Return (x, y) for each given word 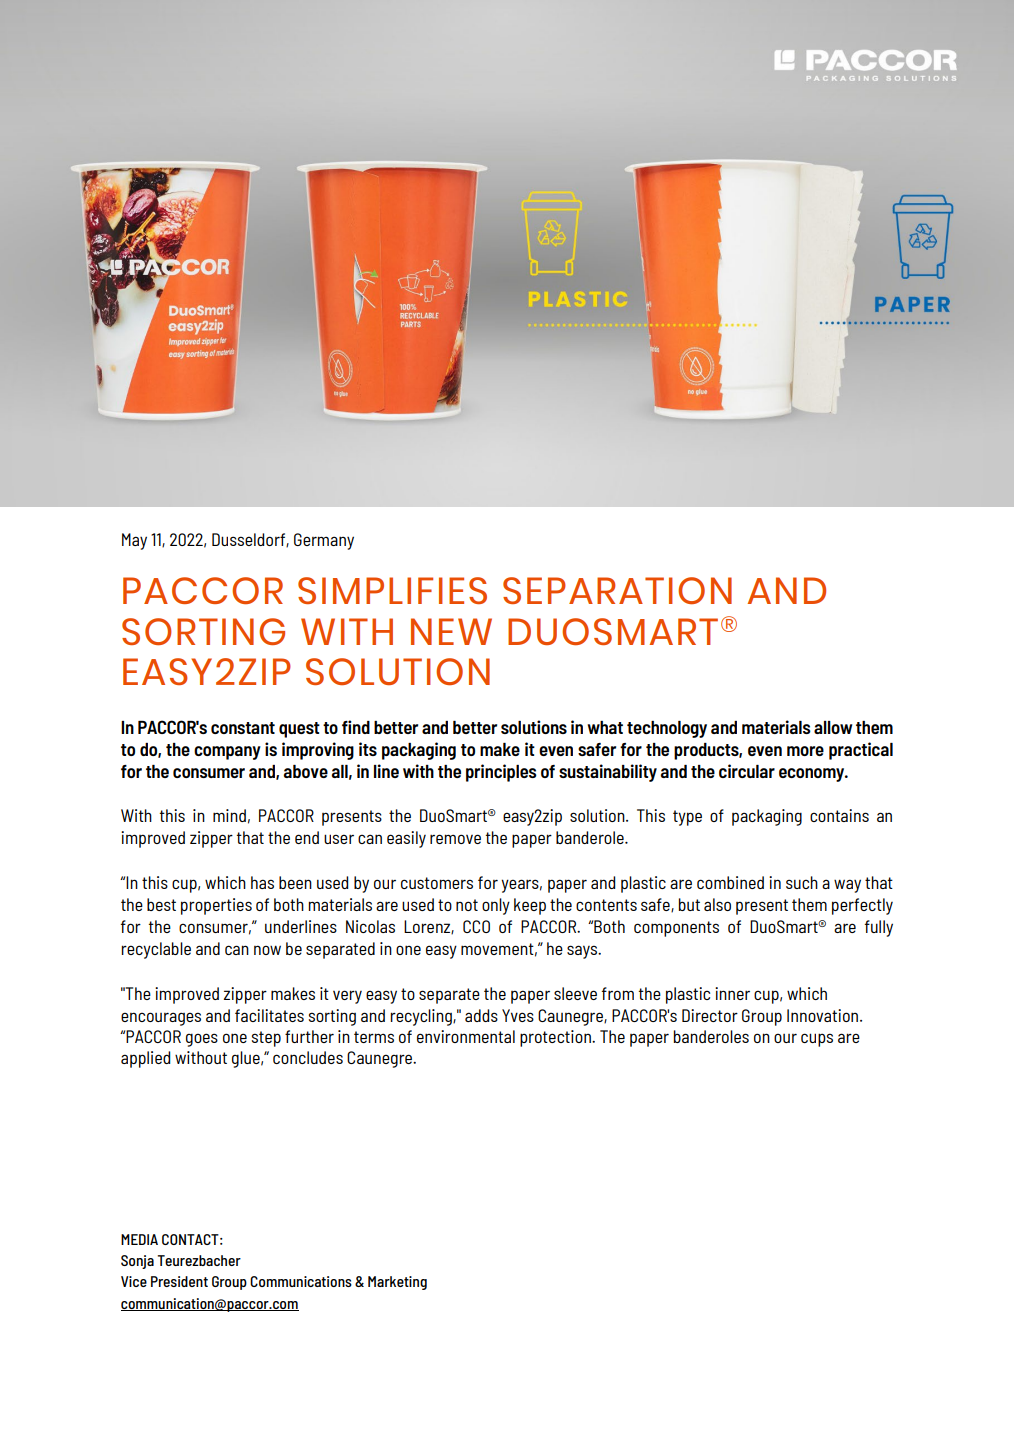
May (134, 541)
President (179, 1281)
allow (833, 727)
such (802, 882)
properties (216, 906)
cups (817, 1040)
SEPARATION (617, 590)
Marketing (397, 1283)
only (496, 906)
